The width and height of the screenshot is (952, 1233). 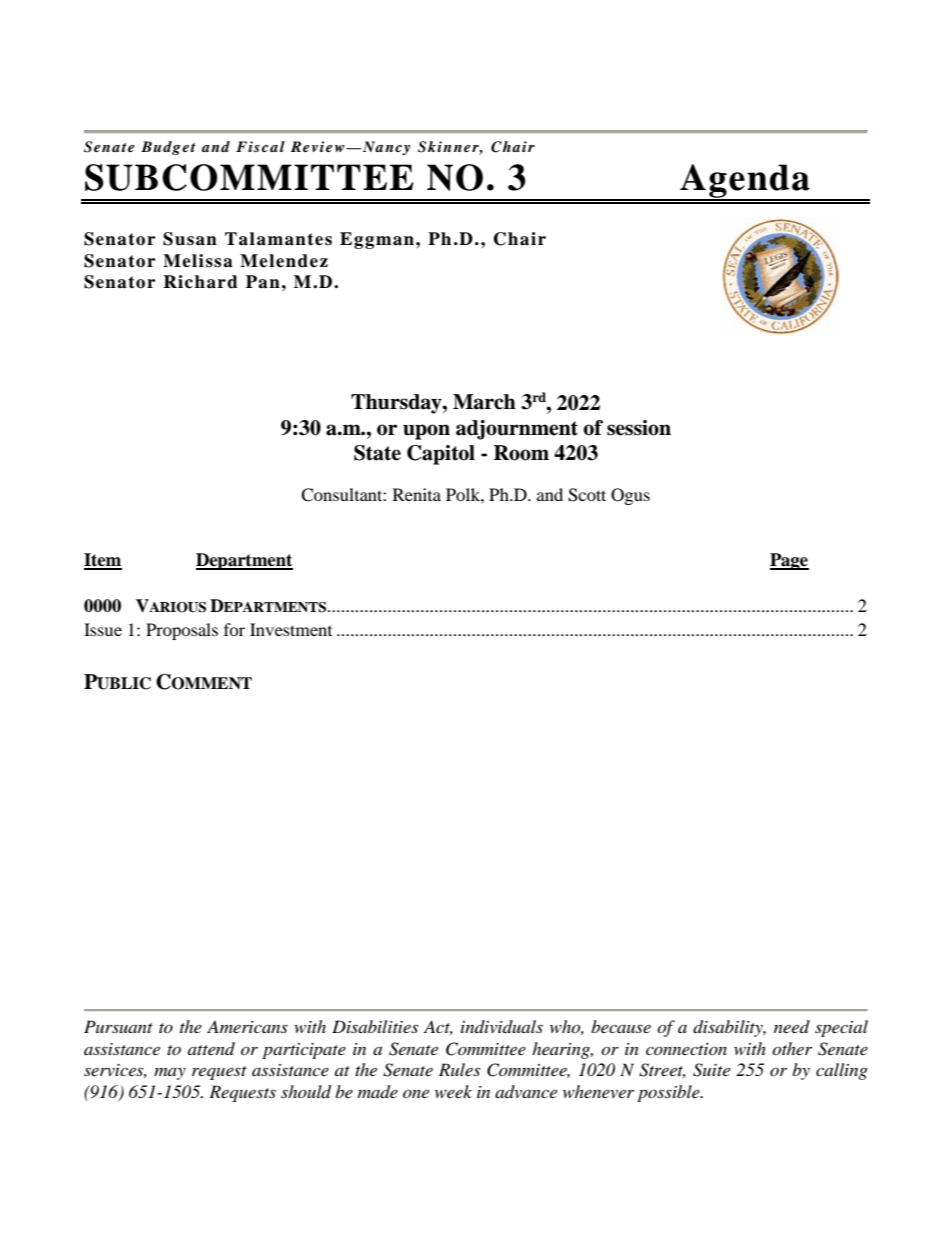 I want to click on Page, so click(x=789, y=561).
